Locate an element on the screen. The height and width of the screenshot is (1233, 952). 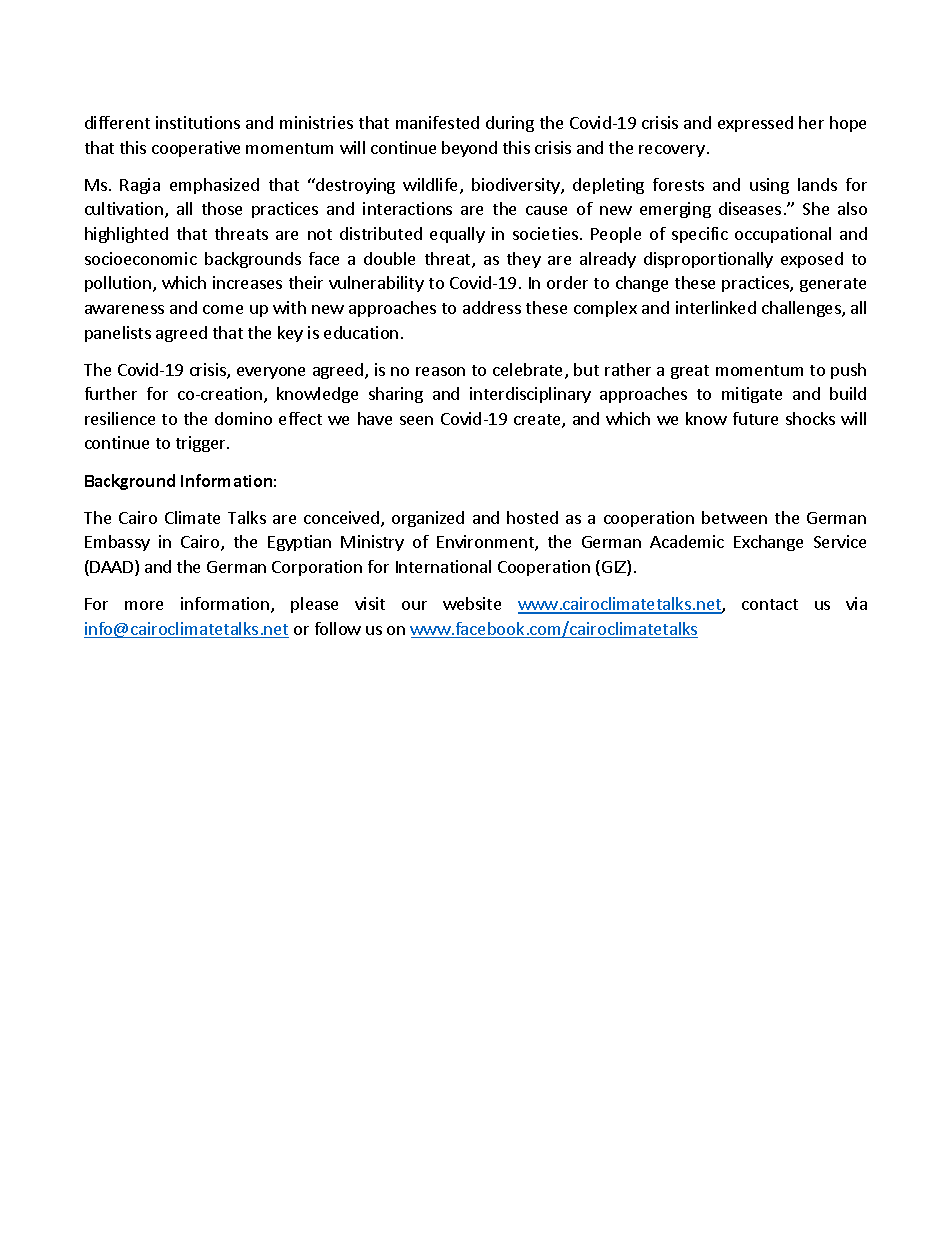
everyone is located at coordinates (271, 373).
